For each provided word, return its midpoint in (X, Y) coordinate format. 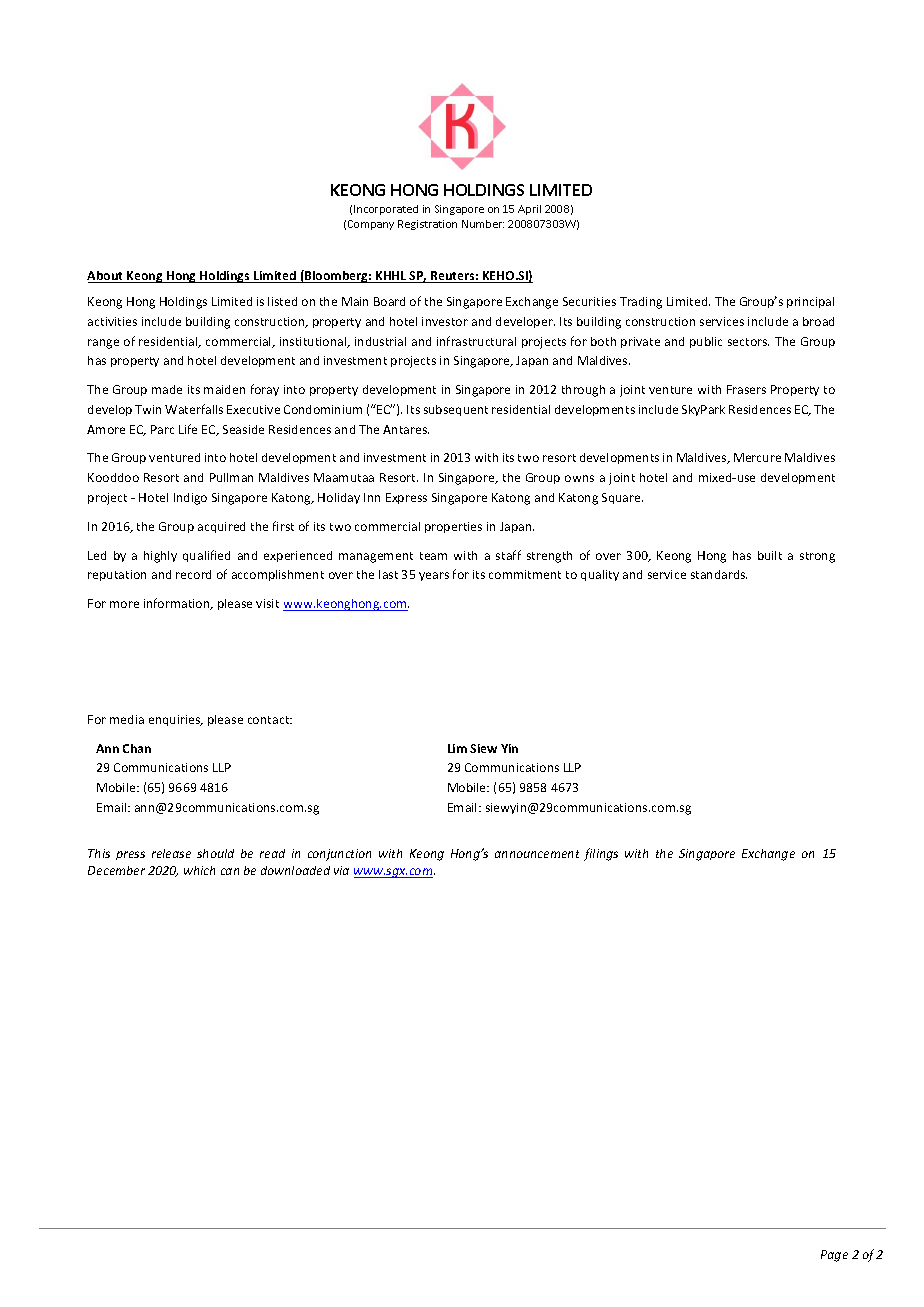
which (199, 870)
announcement (537, 854)
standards (719, 574)
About (106, 277)
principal (810, 302)
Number (483, 224)
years (434, 576)
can (230, 871)
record (193, 574)
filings (601, 854)
